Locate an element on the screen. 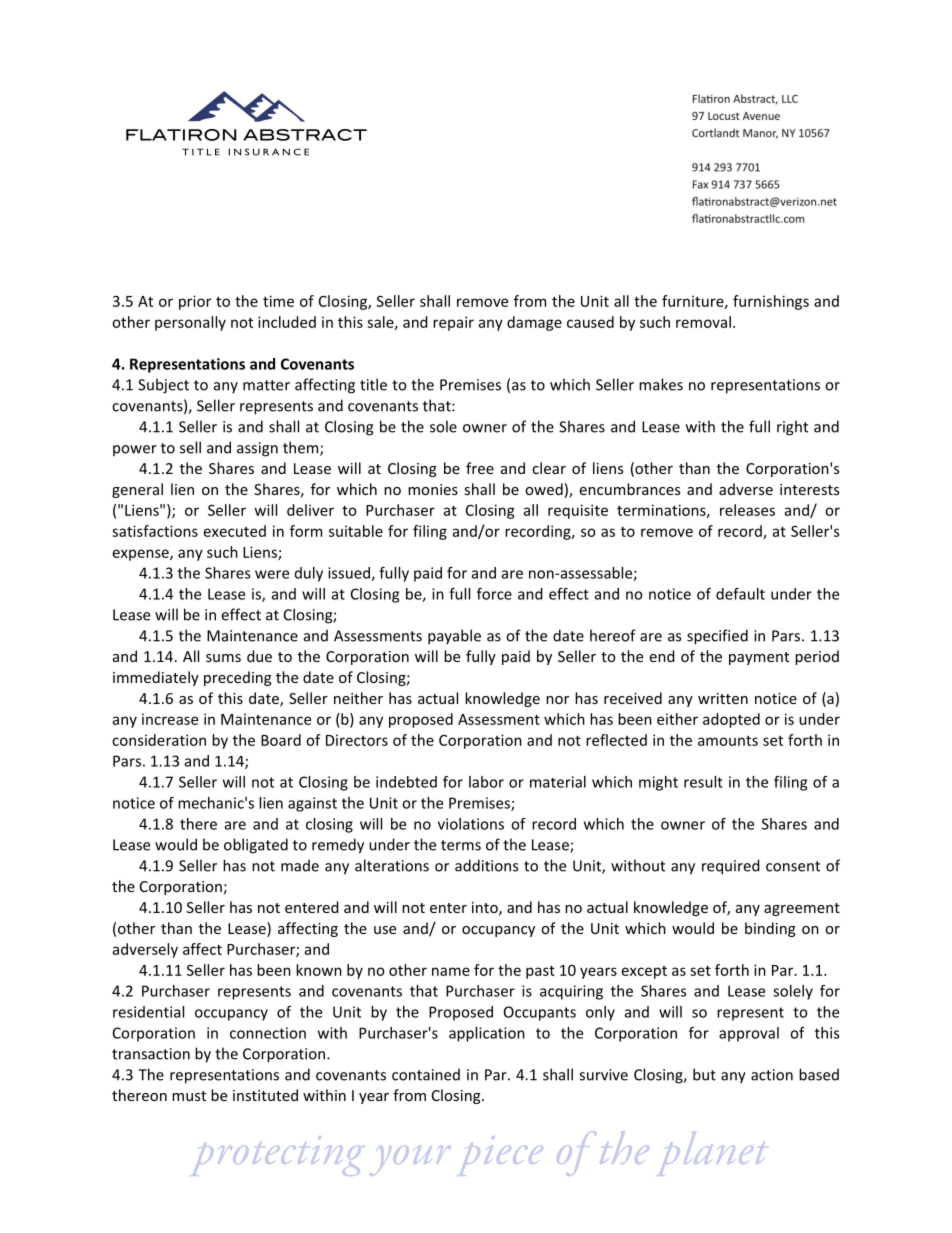 Image resolution: width=952 pixels, height=1233 pixels. requisite is located at coordinates (578, 511).
